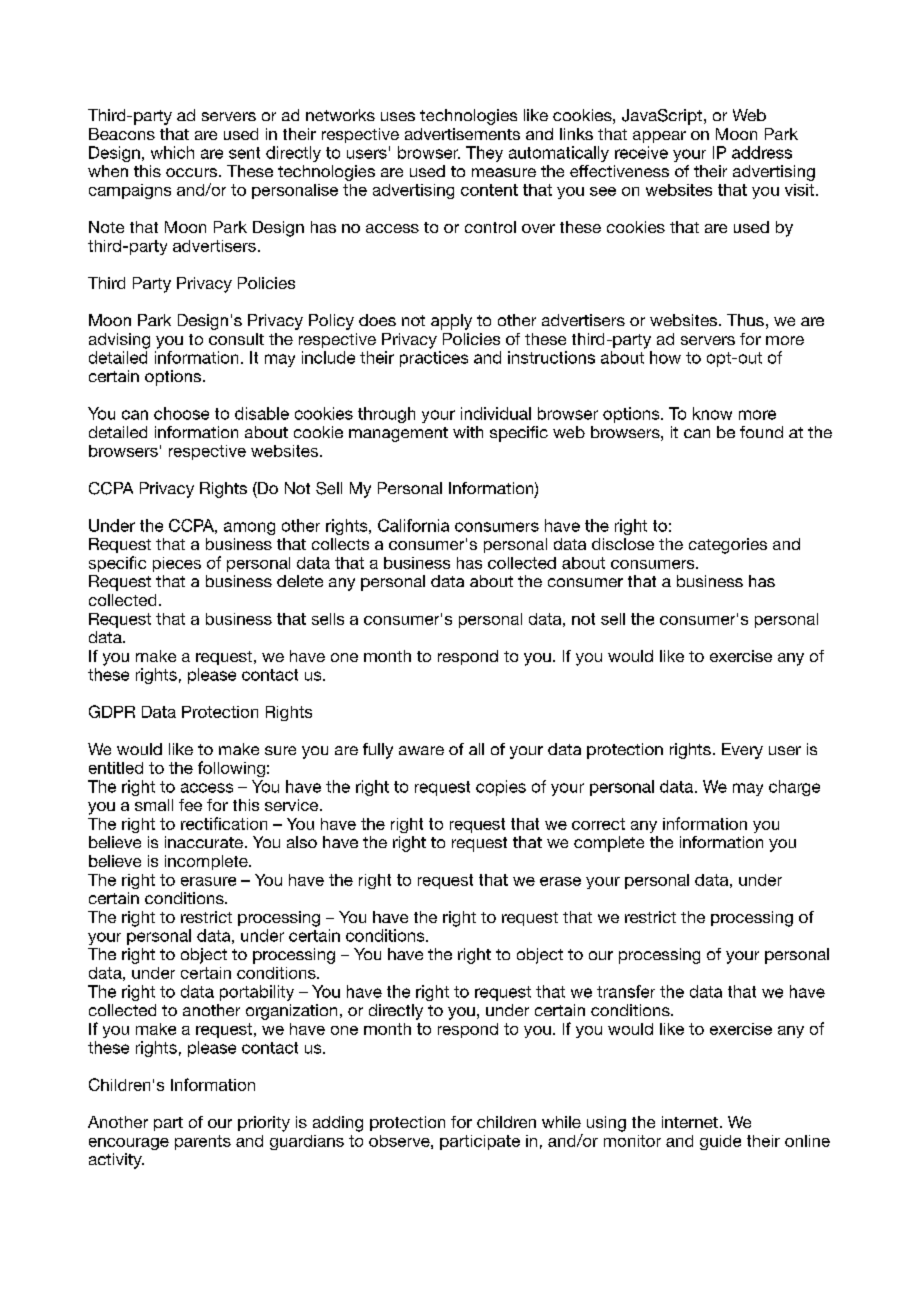  Describe the element at coordinates (742, 751) in the screenshot. I see `Every` at that location.
